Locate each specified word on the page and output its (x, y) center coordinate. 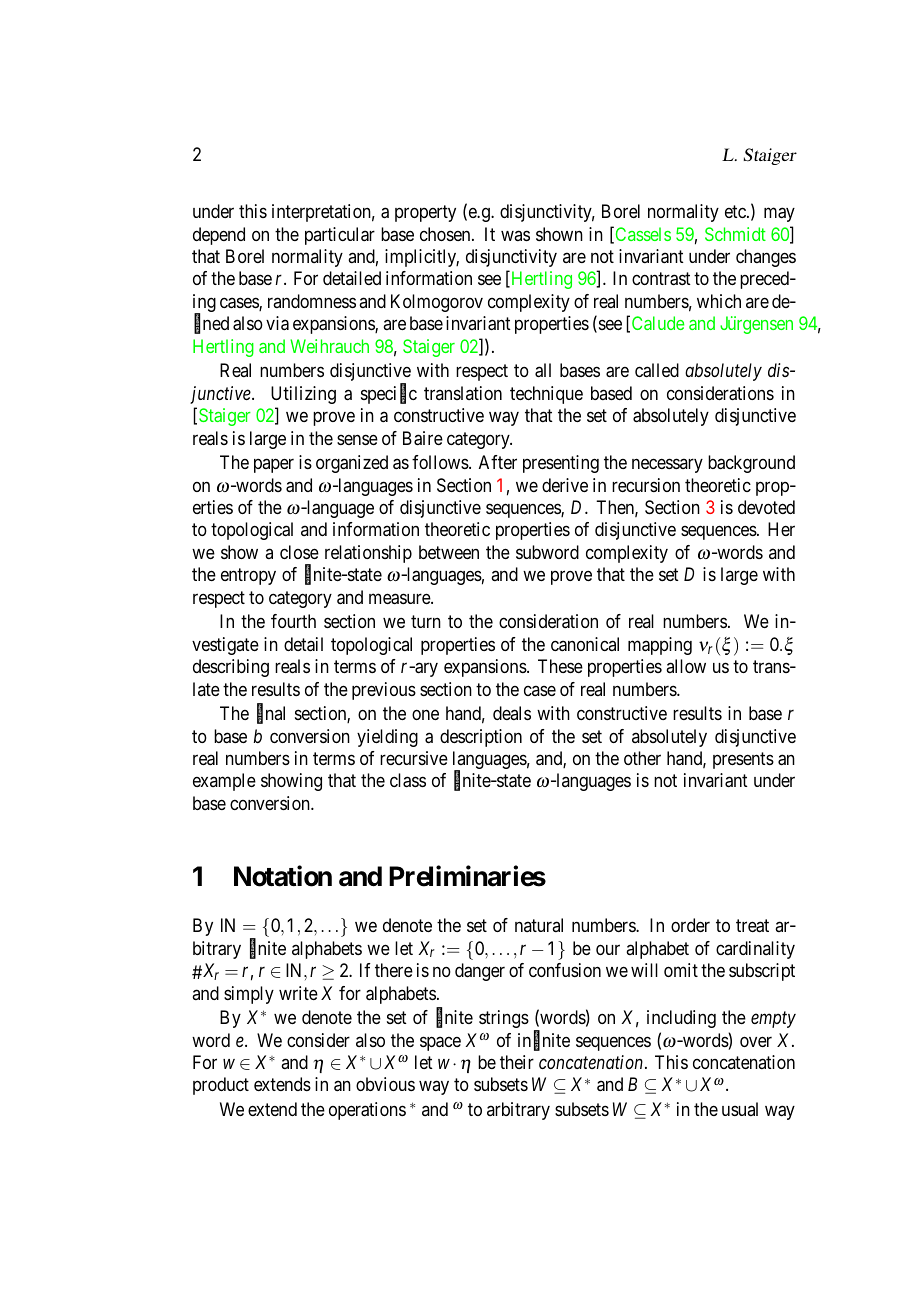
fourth (293, 621)
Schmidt (735, 234)
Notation (283, 876)
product (221, 1086)
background (751, 464)
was (515, 235)
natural (539, 925)
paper (274, 466)
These (560, 666)
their (517, 1062)
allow (686, 666)
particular (340, 236)
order (690, 925)
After (498, 462)
